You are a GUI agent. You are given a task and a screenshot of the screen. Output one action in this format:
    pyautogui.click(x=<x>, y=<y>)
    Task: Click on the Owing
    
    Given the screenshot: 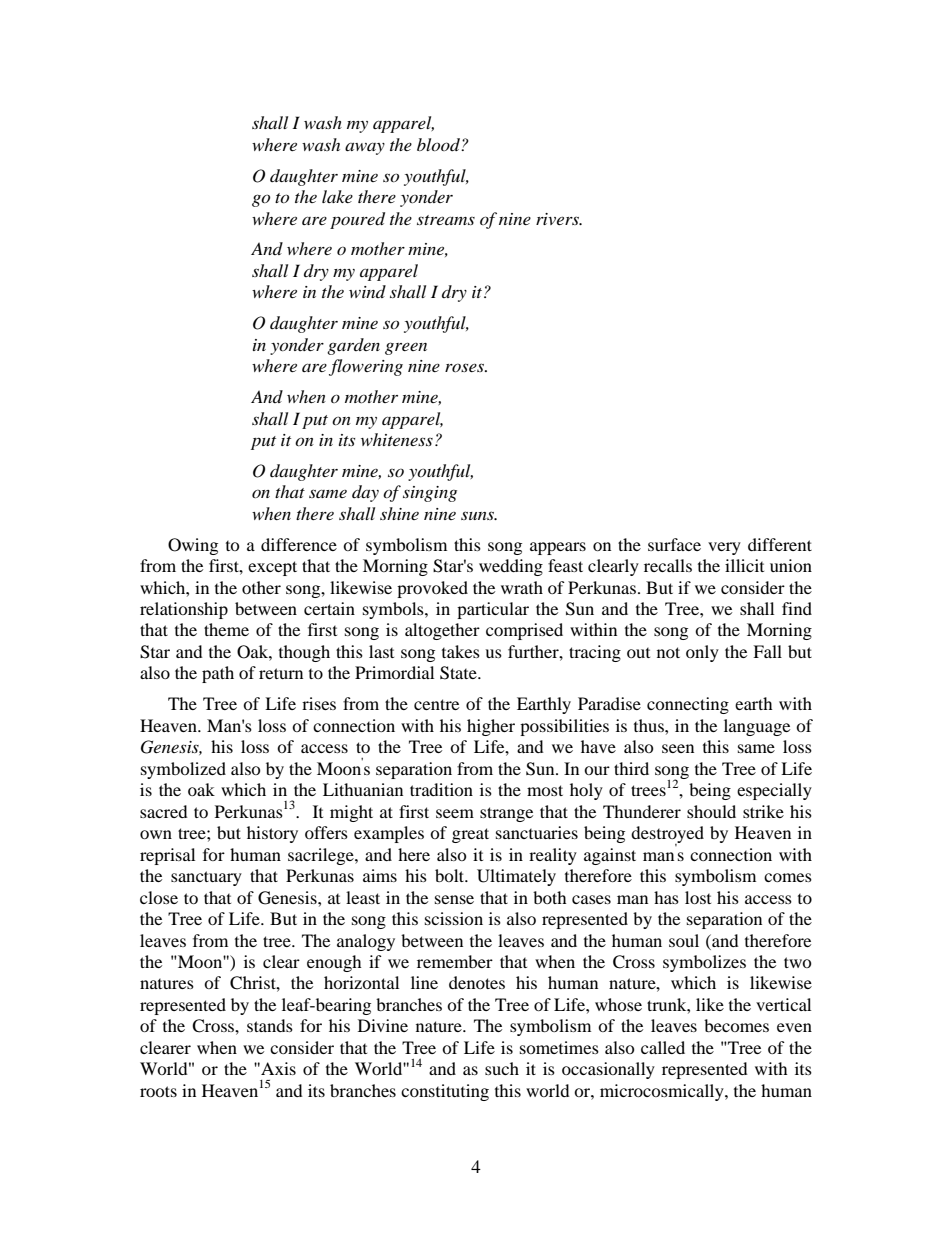 What is the action you would take?
    pyautogui.click(x=193, y=546)
